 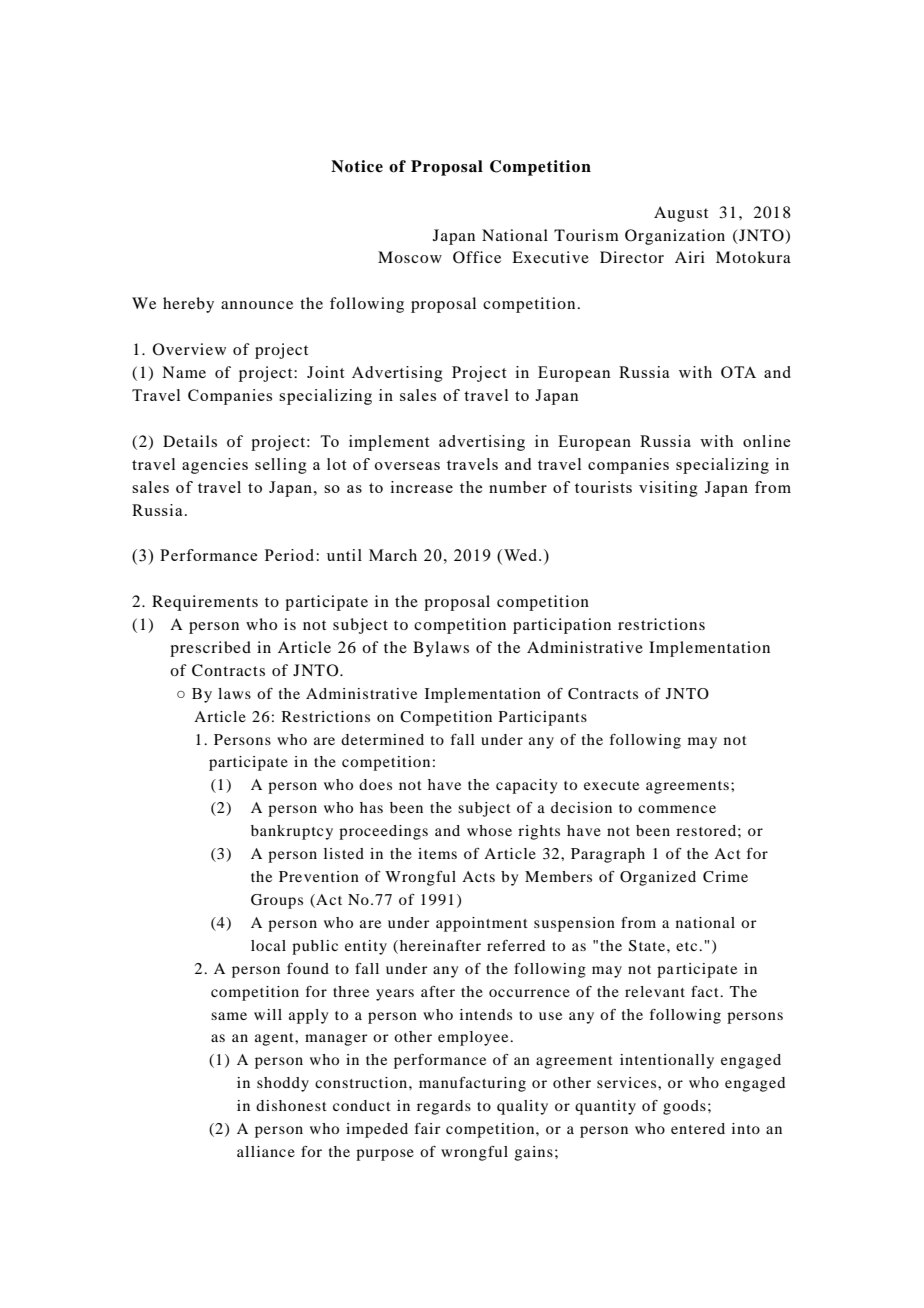 What do you see at coordinates (725, 877) in the document?
I see `Crime` at bounding box center [725, 877].
